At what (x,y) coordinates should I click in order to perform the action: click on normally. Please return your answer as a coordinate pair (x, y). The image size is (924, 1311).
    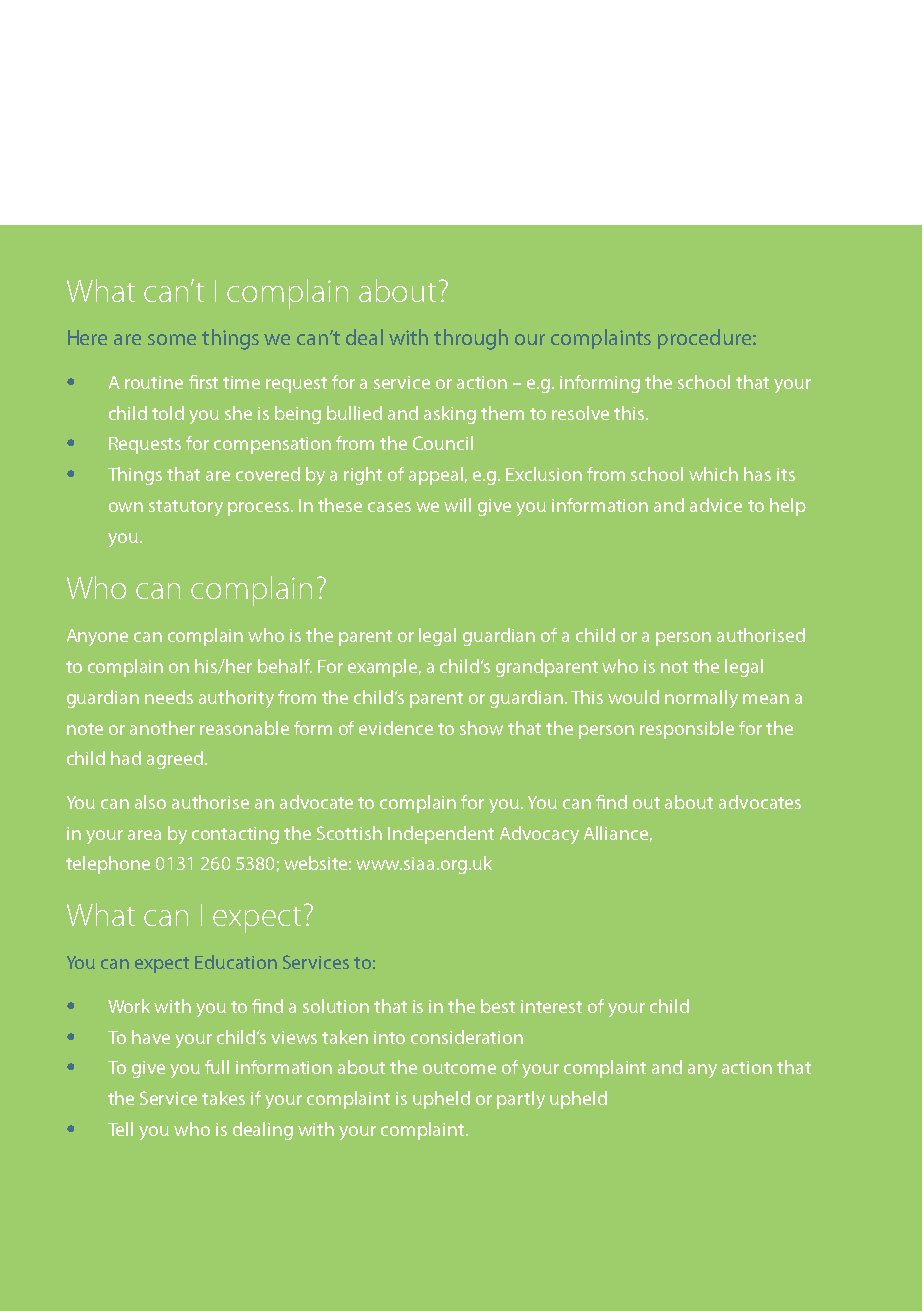
    Looking at the image, I should click on (701, 699).
